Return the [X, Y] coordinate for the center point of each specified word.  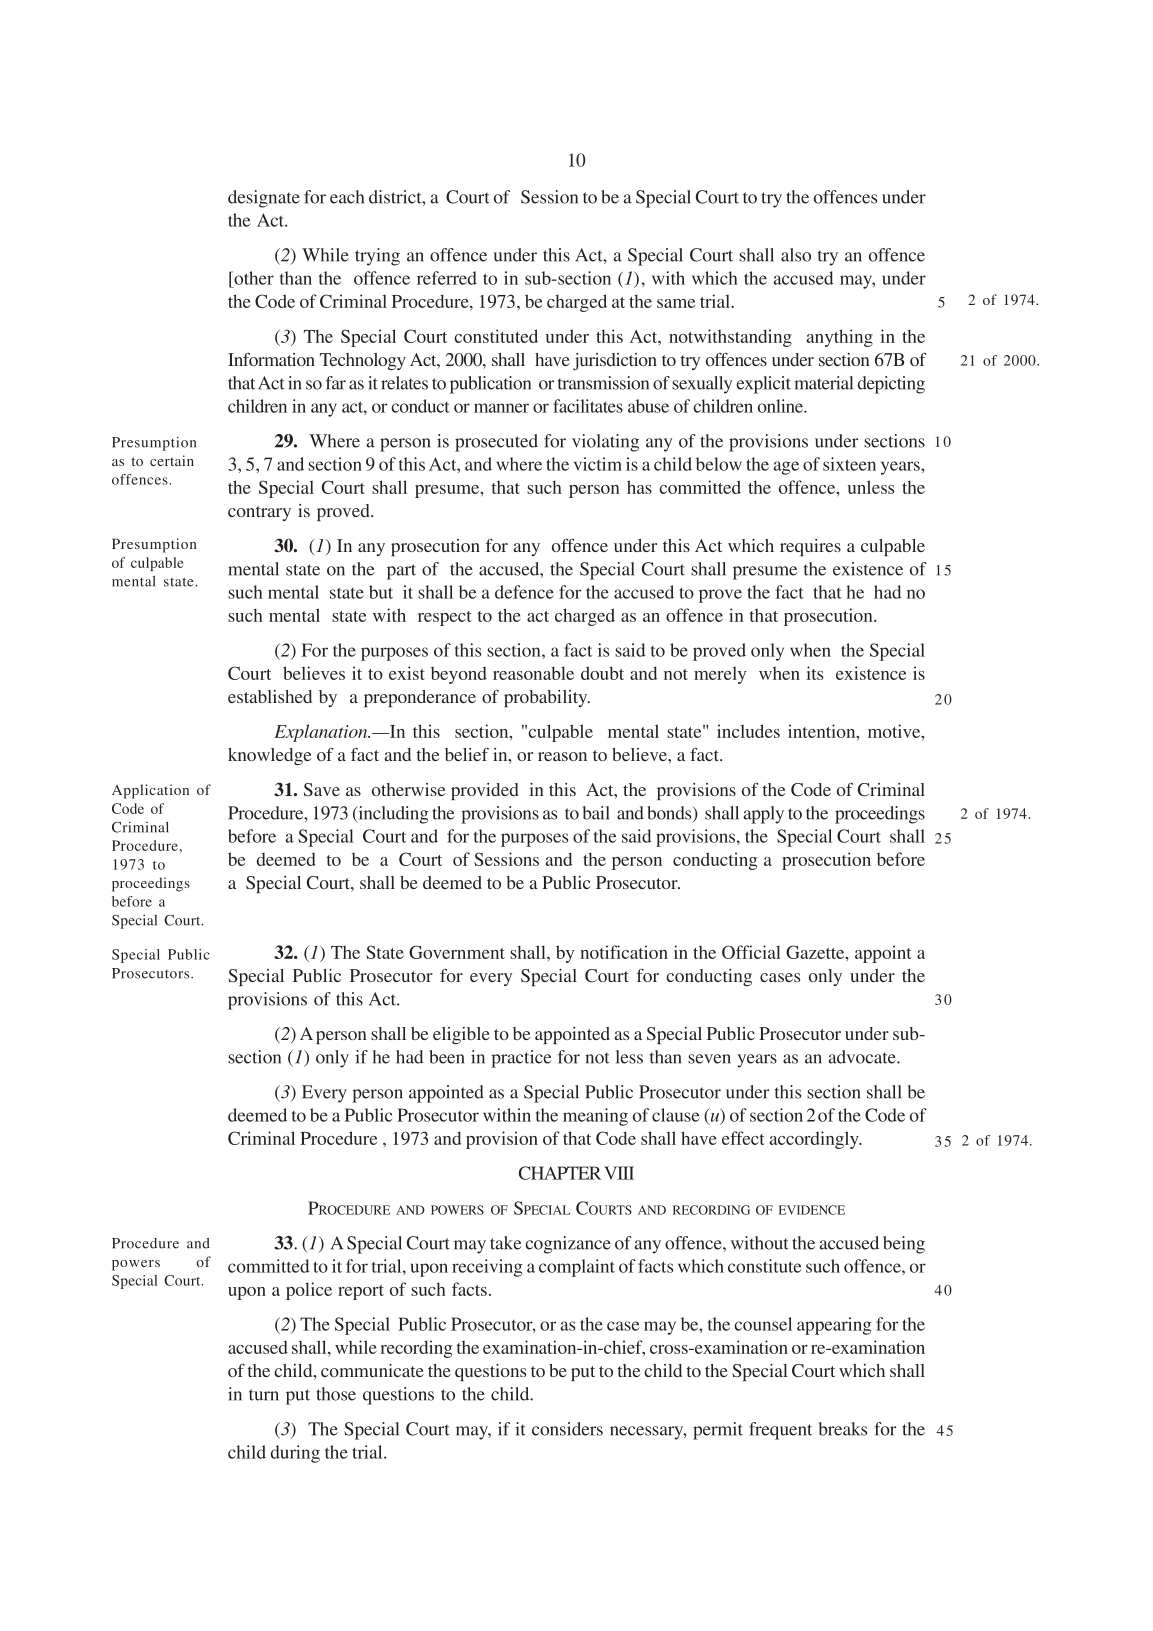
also [796, 255]
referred [447, 278]
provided [485, 791]
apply [763, 815]
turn [264, 1395]
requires [810, 547]
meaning [595, 1117]
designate [264, 199]
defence [524, 592]
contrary [259, 513]
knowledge [269, 756]
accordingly [815, 1140]
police [309, 1291]
